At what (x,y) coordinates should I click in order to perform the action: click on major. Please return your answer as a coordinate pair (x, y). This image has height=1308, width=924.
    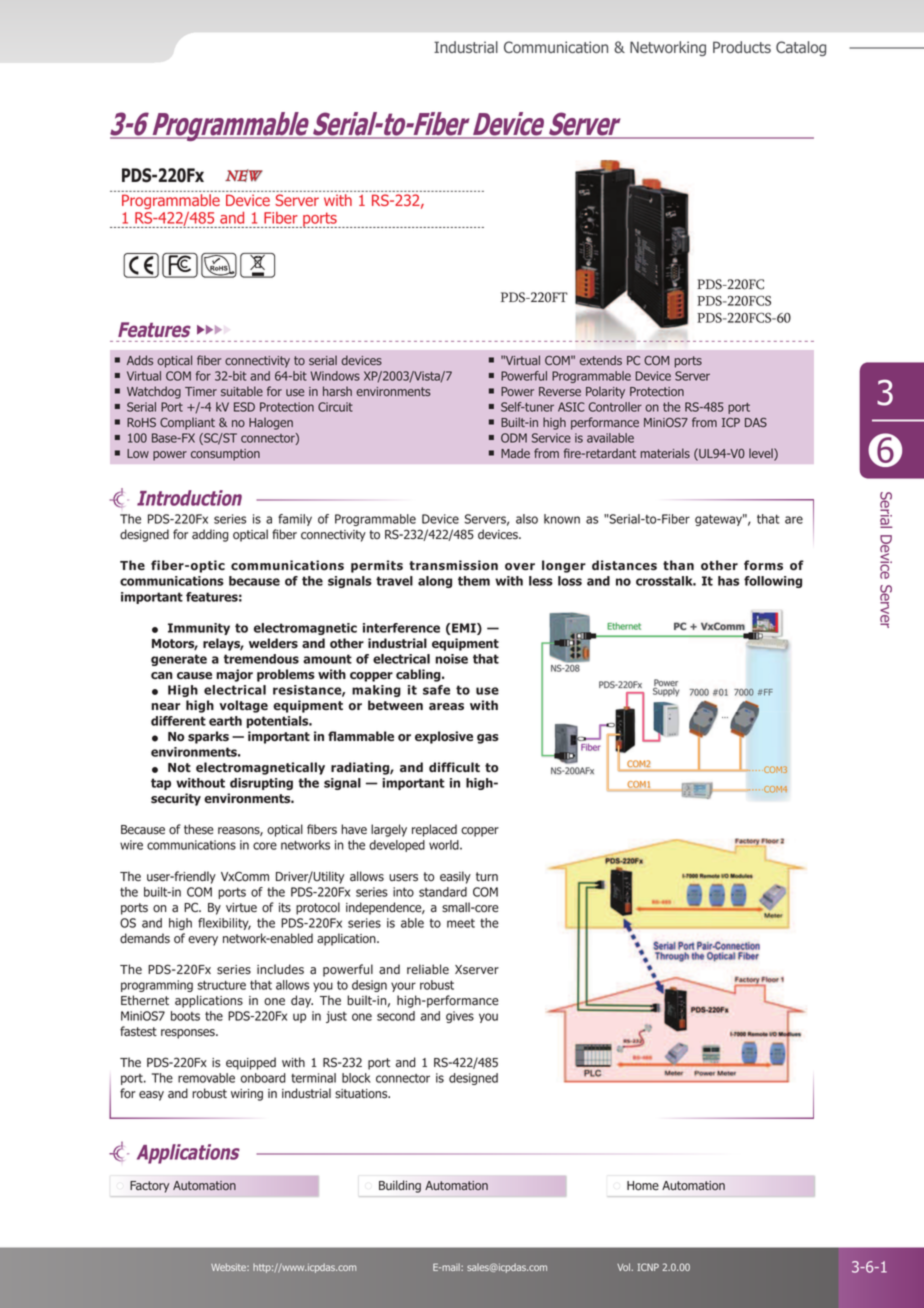
    Looking at the image, I should click on (234, 675).
